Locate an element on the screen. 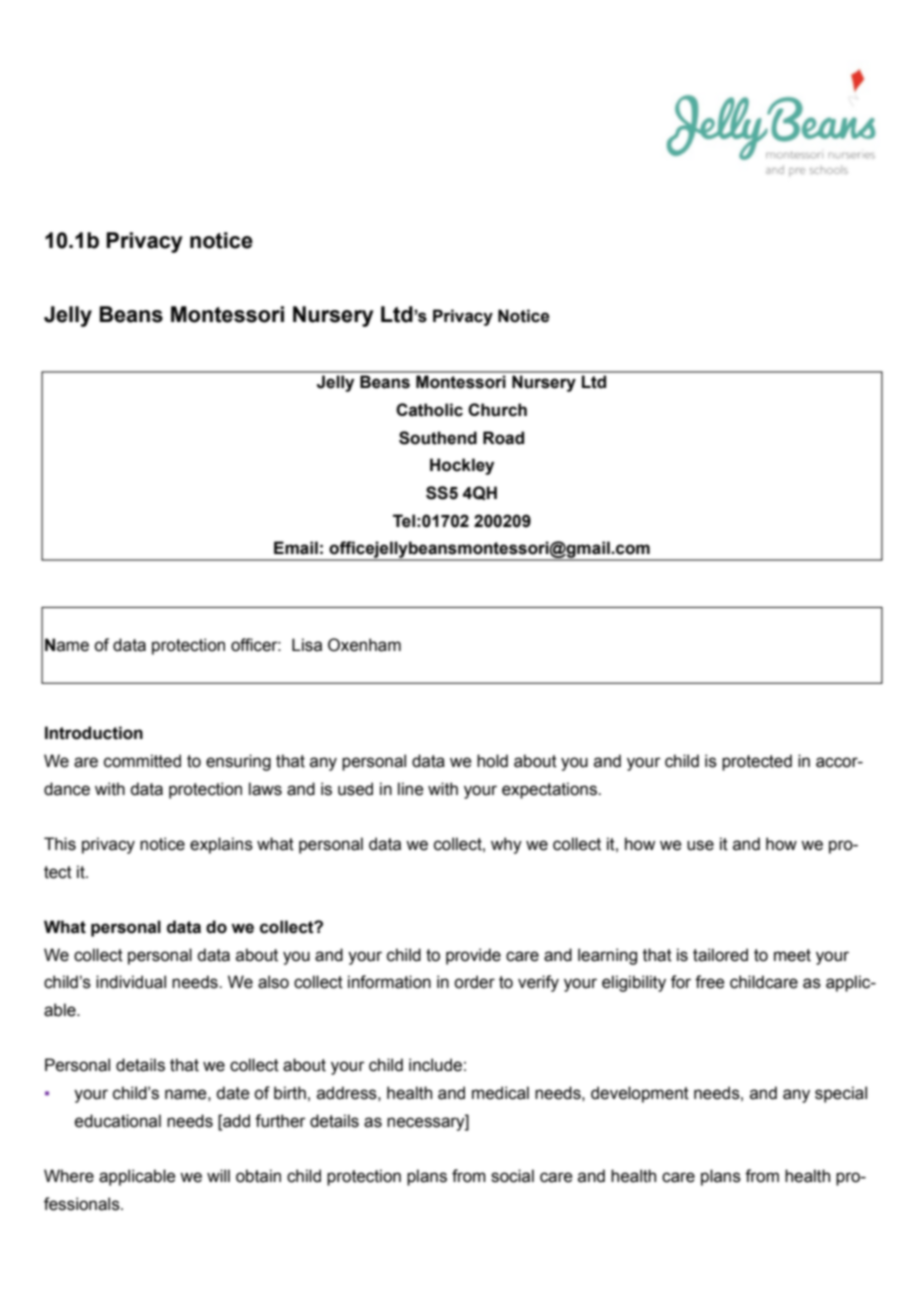 The height and width of the screenshot is (1308, 924). expectations is located at coordinates (550, 790).
